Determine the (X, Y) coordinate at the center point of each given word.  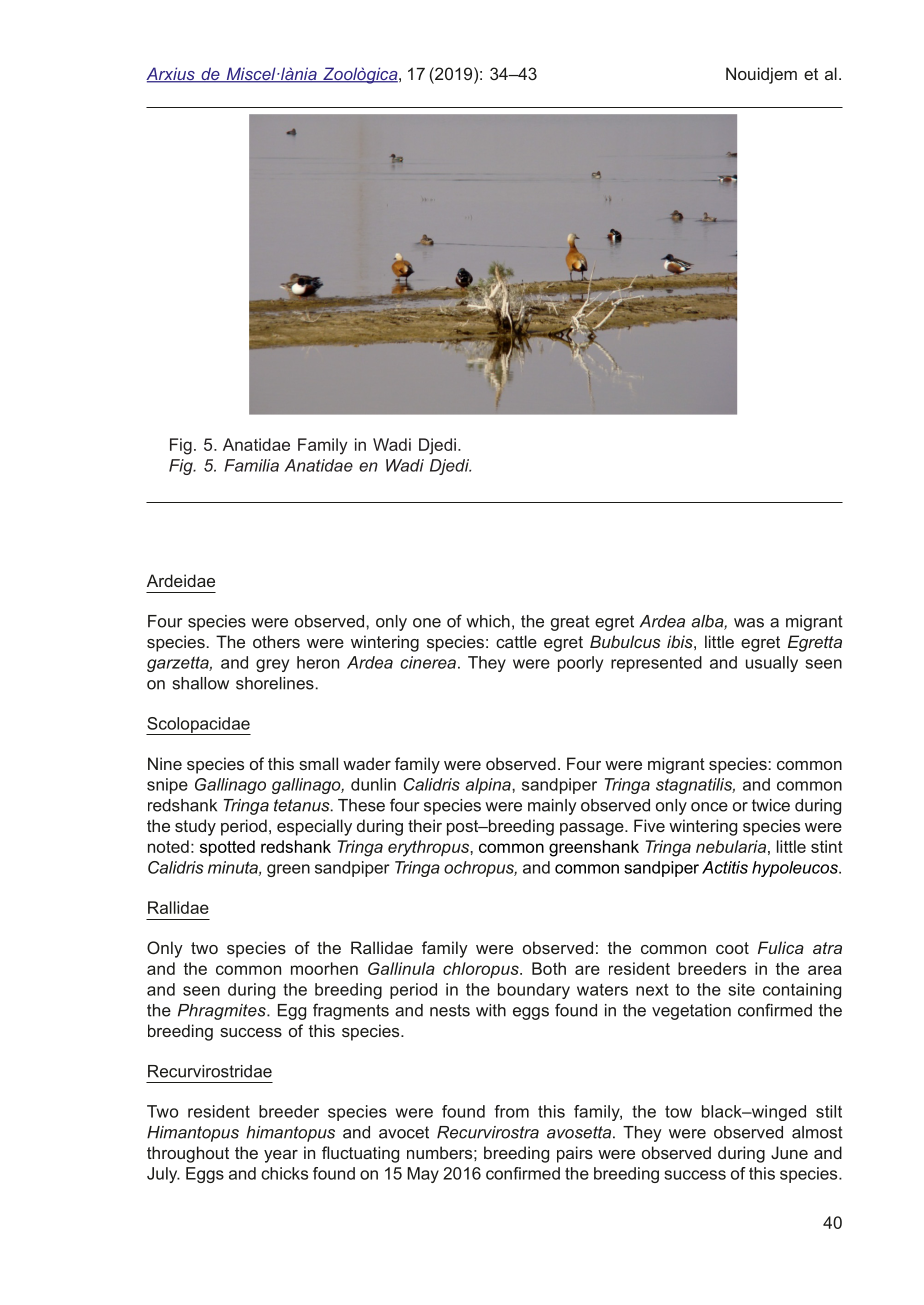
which (488, 621)
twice (771, 805)
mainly (552, 807)
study (195, 827)
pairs (575, 1154)
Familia (251, 465)
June (789, 1152)
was (749, 623)
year (281, 1156)
